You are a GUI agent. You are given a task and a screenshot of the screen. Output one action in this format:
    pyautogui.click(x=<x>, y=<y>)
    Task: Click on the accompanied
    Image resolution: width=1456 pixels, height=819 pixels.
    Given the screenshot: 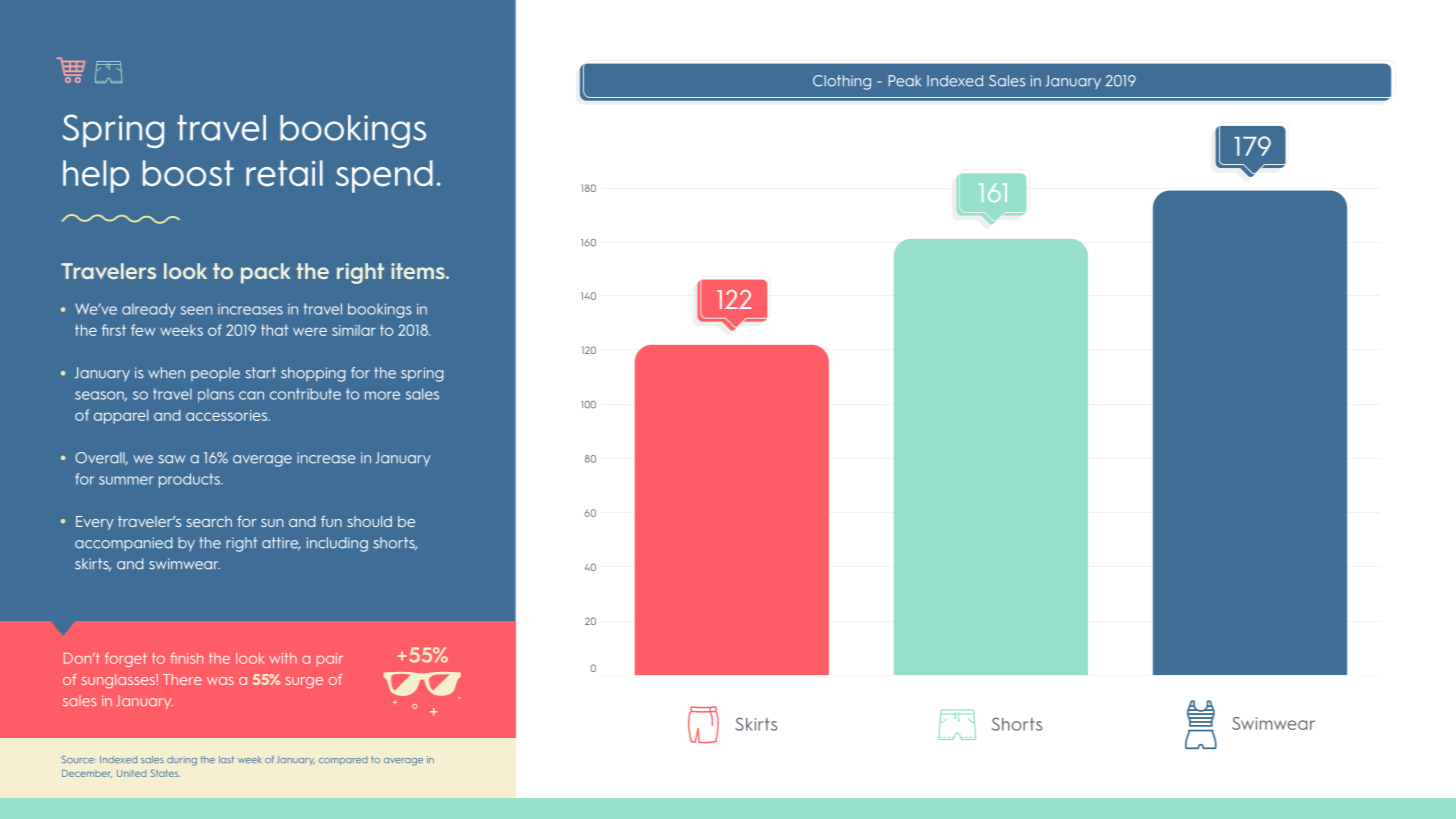 What is the action you would take?
    pyautogui.click(x=124, y=544)
